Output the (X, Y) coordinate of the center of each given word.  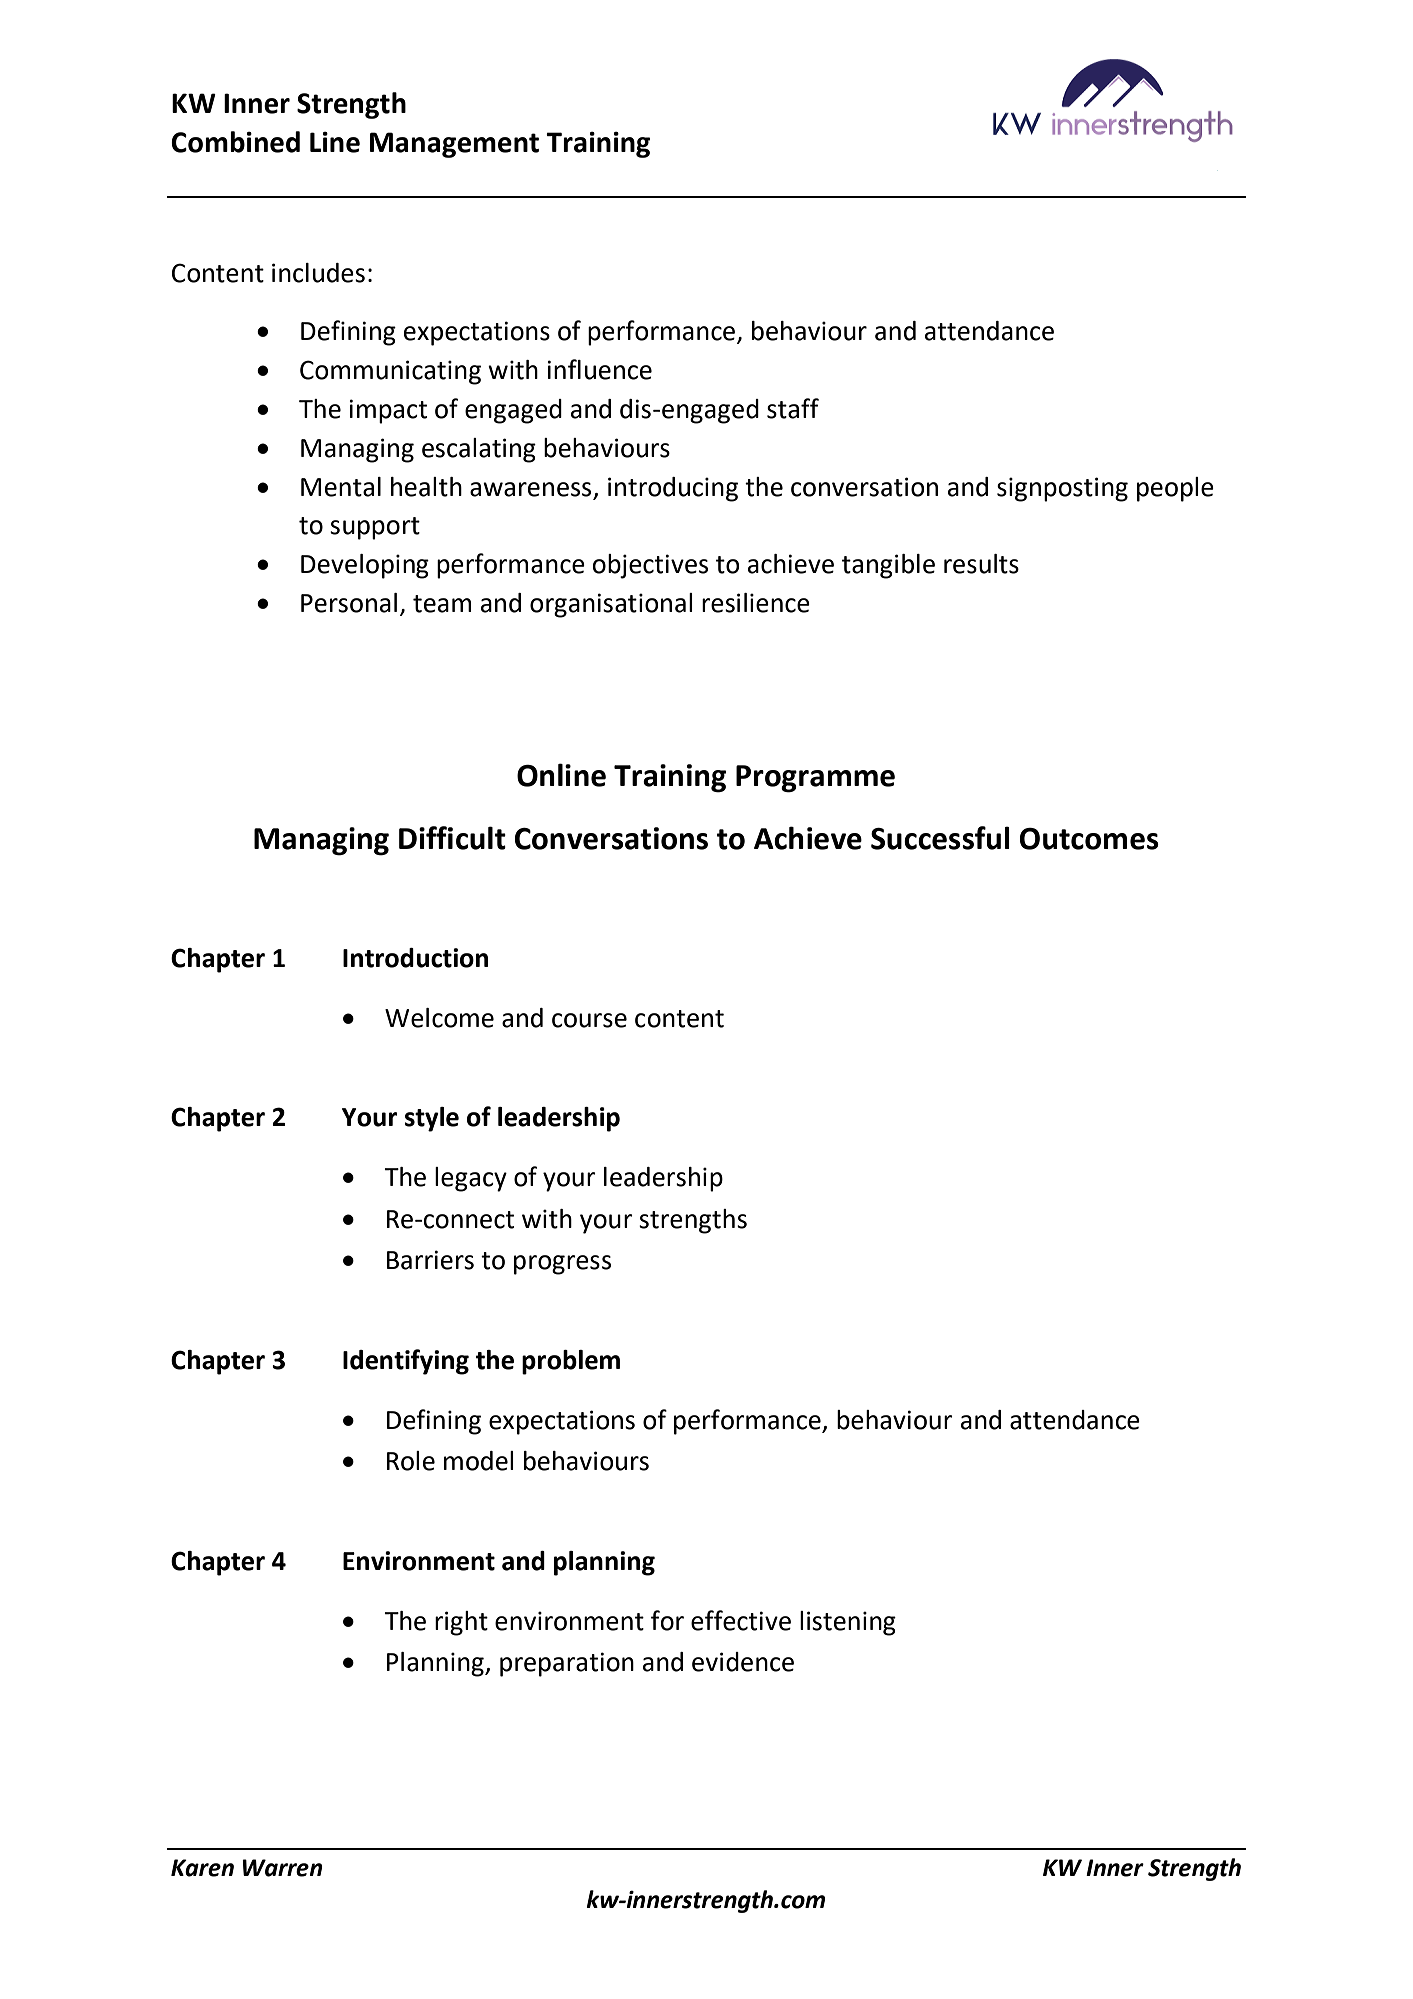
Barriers (430, 1260)
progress (562, 1265)
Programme (815, 779)
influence (599, 369)
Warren (282, 1868)
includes (318, 273)
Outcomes (1089, 839)
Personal (349, 603)
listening (848, 1623)
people (1175, 489)
